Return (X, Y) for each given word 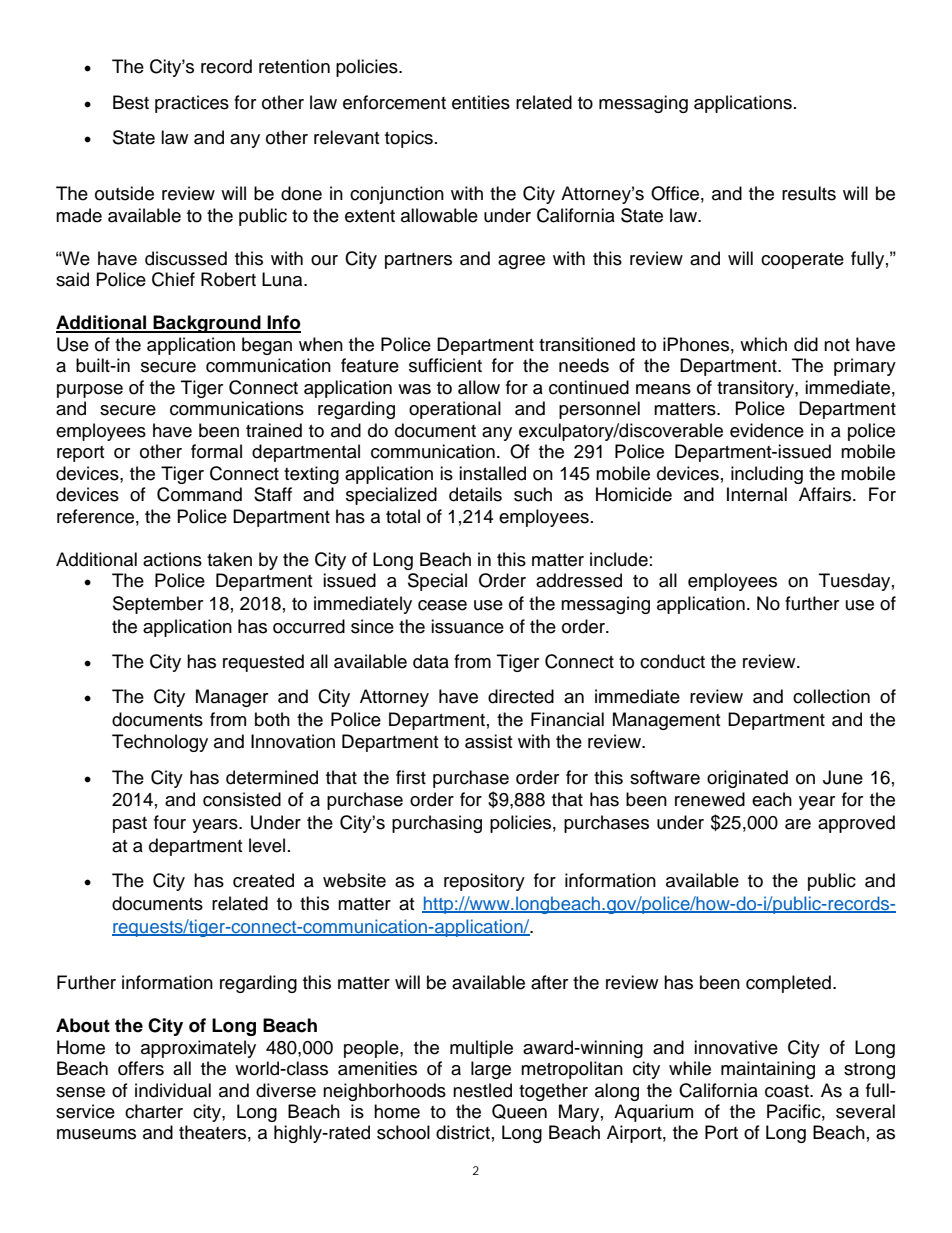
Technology (160, 743)
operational (455, 410)
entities (481, 102)
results (809, 193)
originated (747, 779)
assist (488, 741)
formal (216, 451)
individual (173, 1090)
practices (192, 104)
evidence (767, 430)
